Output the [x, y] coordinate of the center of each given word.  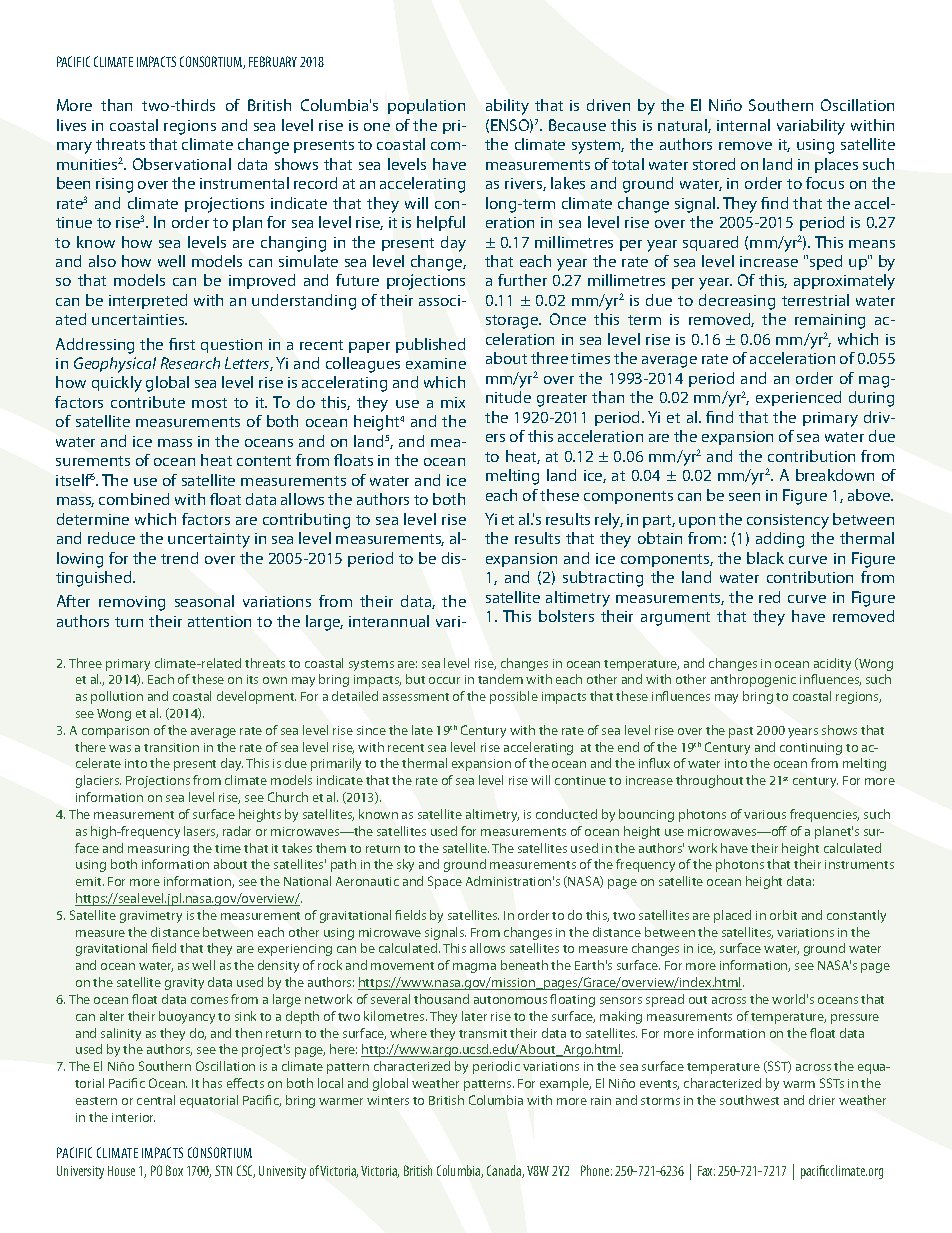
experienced [798, 398]
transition [171, 747]
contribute [148, 402]
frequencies [824, 815]
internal [743, 125]
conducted [566, 814]
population [426, 106]
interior [133, 1117]
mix [453, 402]
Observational [182, 164]
